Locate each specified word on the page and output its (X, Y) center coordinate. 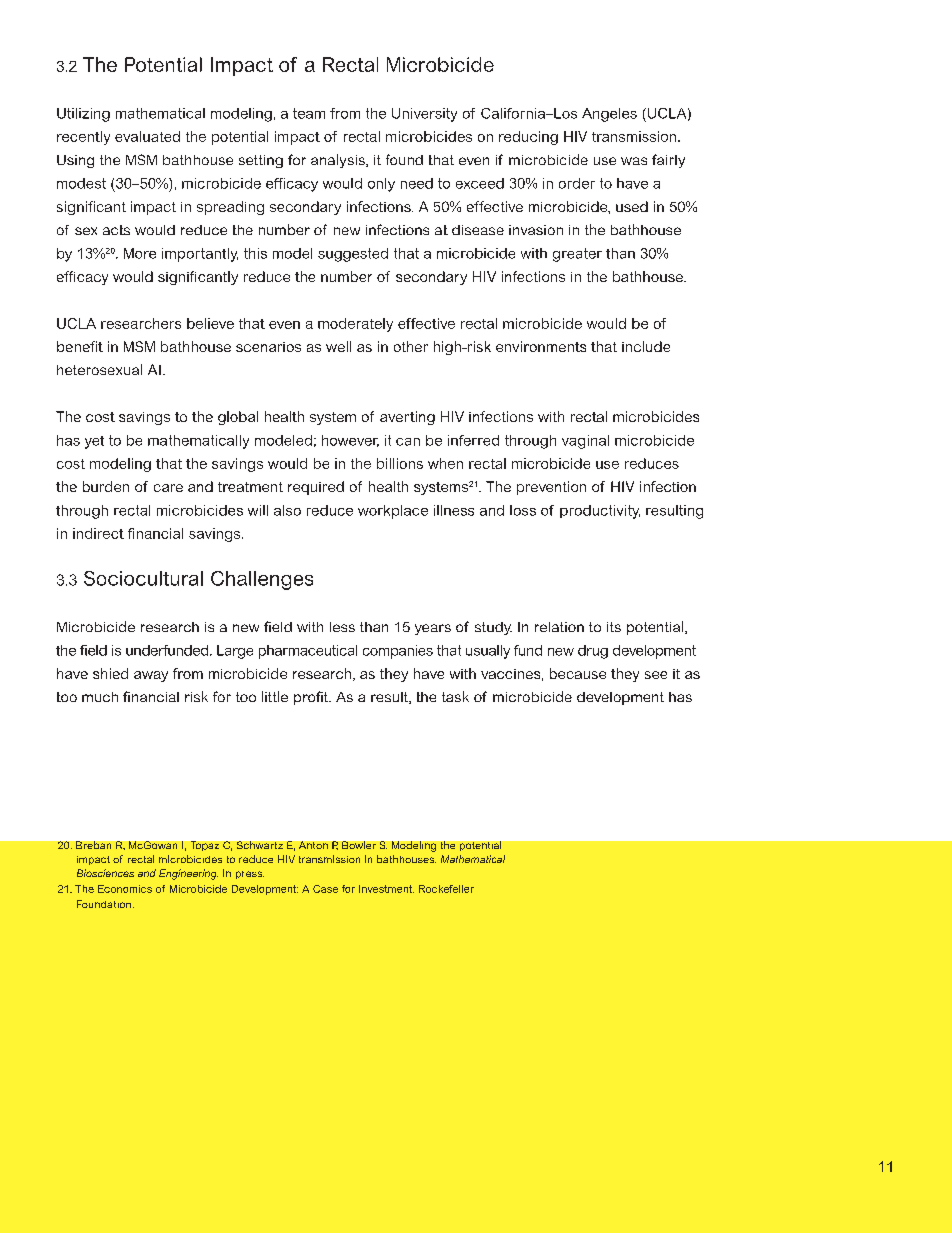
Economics (125, 889)
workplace (393, 512)
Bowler (359, 845)
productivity (600, 512)
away (151, 676)
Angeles (609, 115)
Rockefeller (446, 889)
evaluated (147, 136)
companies (398, 652)
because (578, 673)
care (168, 488)
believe (210, 323)
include (646, 346)
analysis (339, 161)
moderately (355, 325)
